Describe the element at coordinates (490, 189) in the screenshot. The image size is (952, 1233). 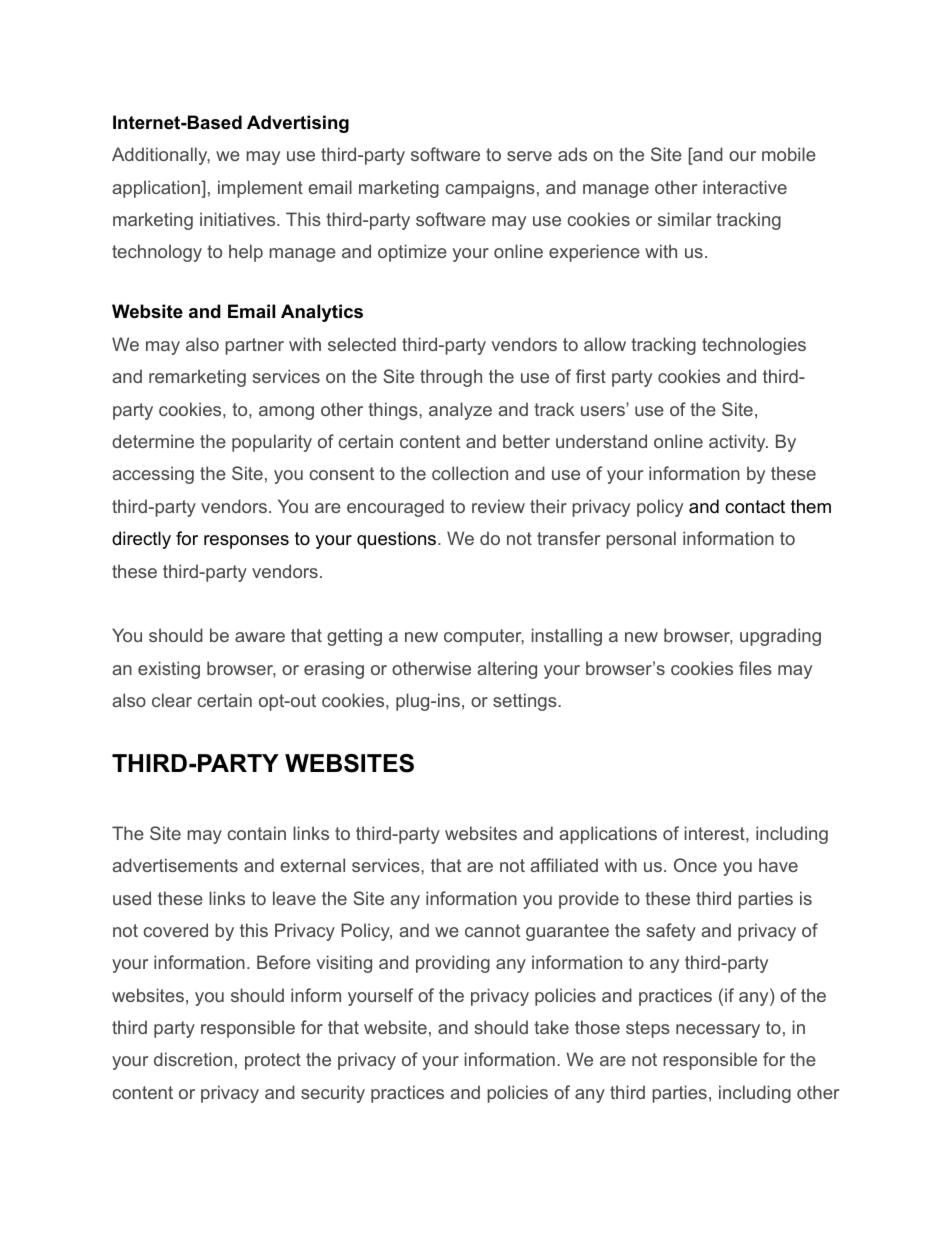
I see `campaigns` at that location.
